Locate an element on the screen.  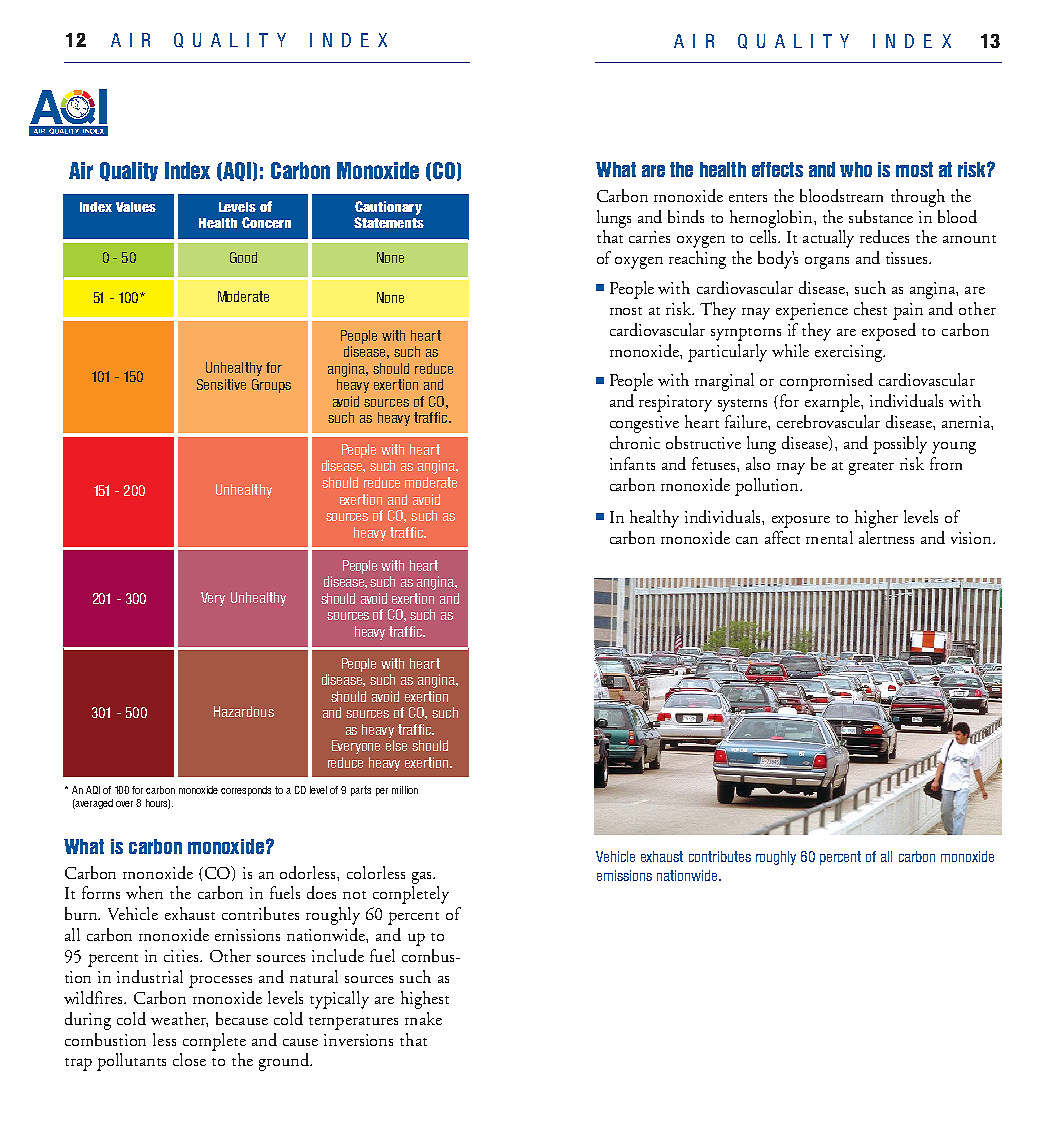
Statements is located at coordinates (389, 222).
